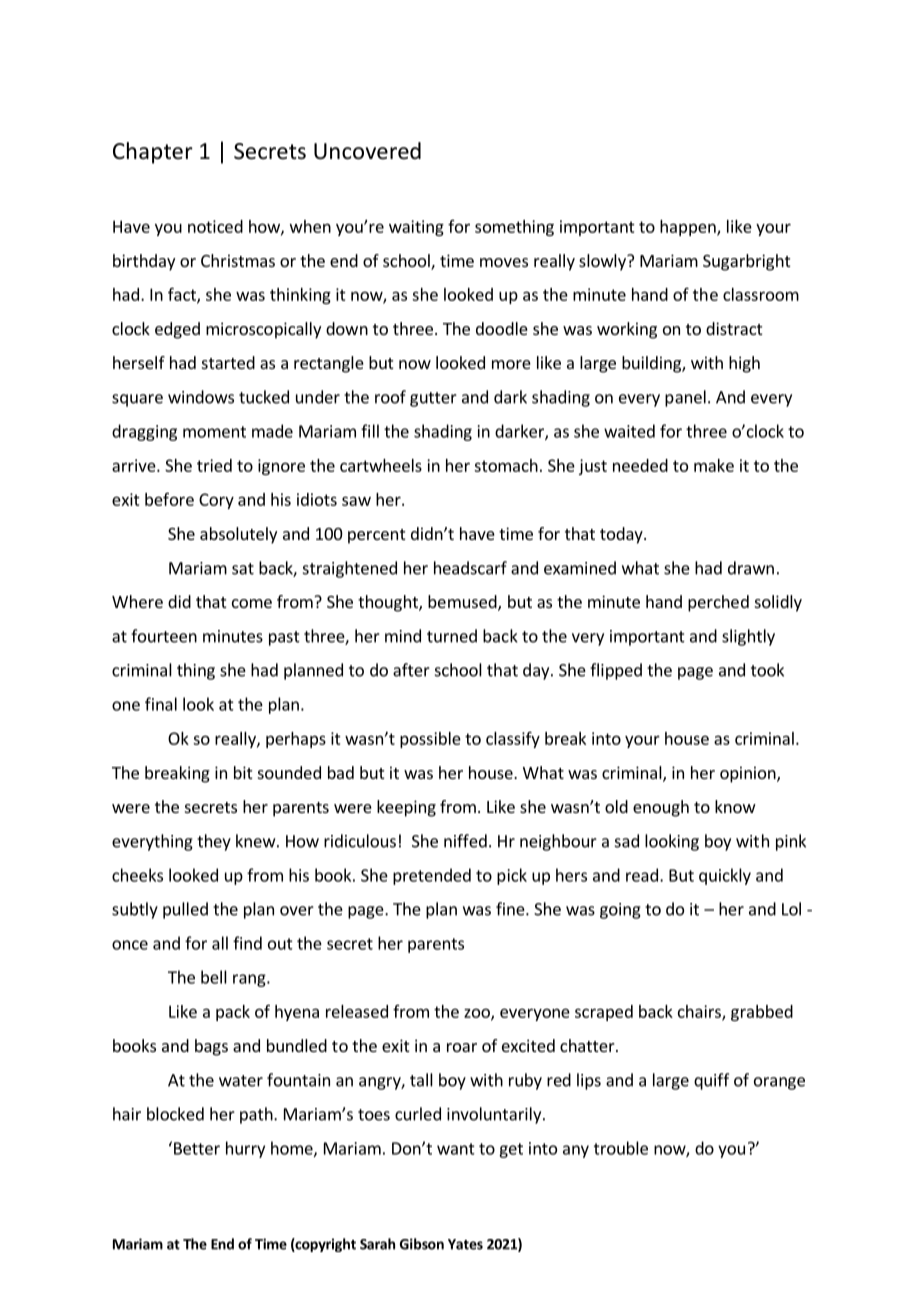 This screenshot has height=1308, width=924. What do you see at coordinates (416, 228) in the screenshot?
I see `waiting` at bounding box center [416, 228].
